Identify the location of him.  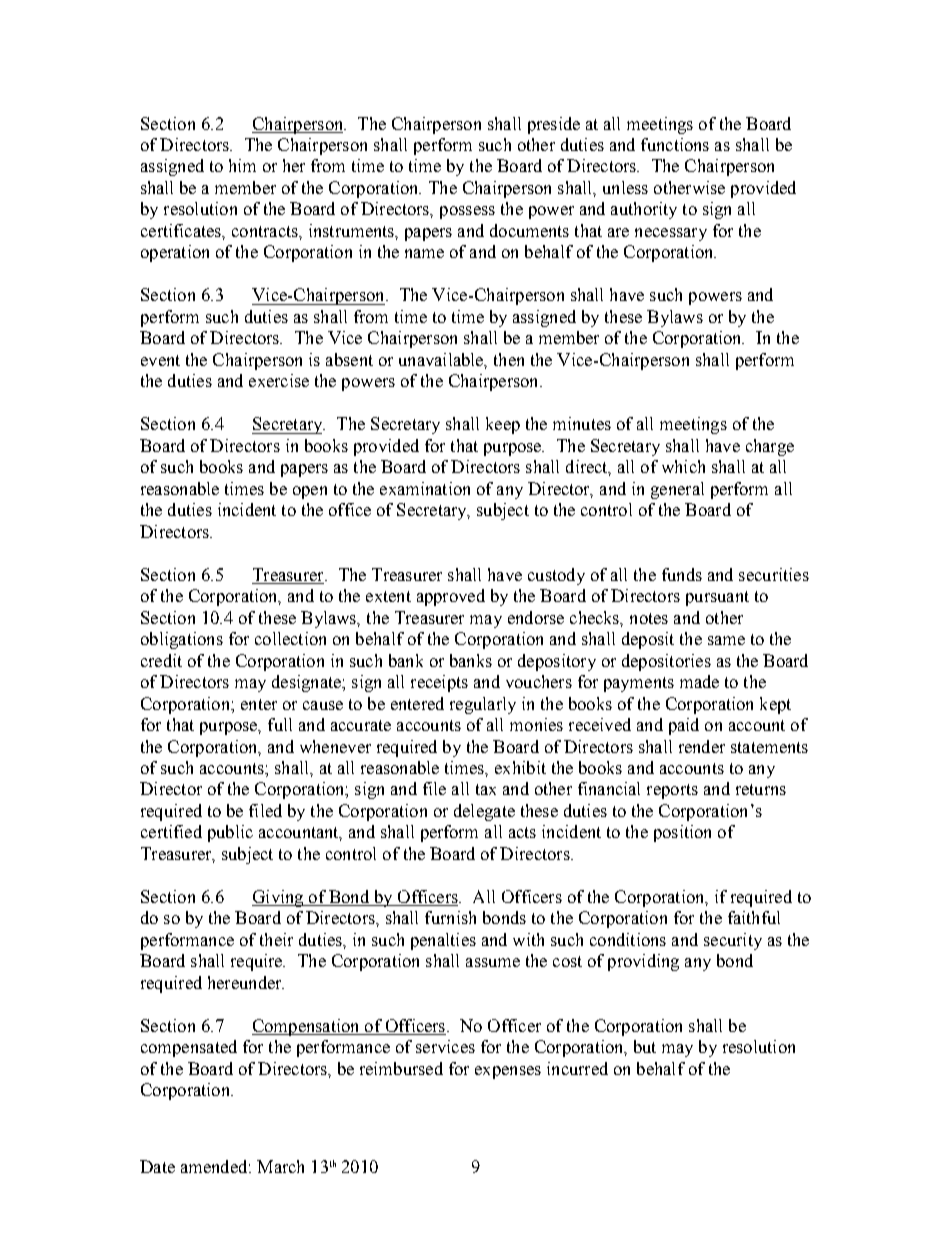
(242, 165).
